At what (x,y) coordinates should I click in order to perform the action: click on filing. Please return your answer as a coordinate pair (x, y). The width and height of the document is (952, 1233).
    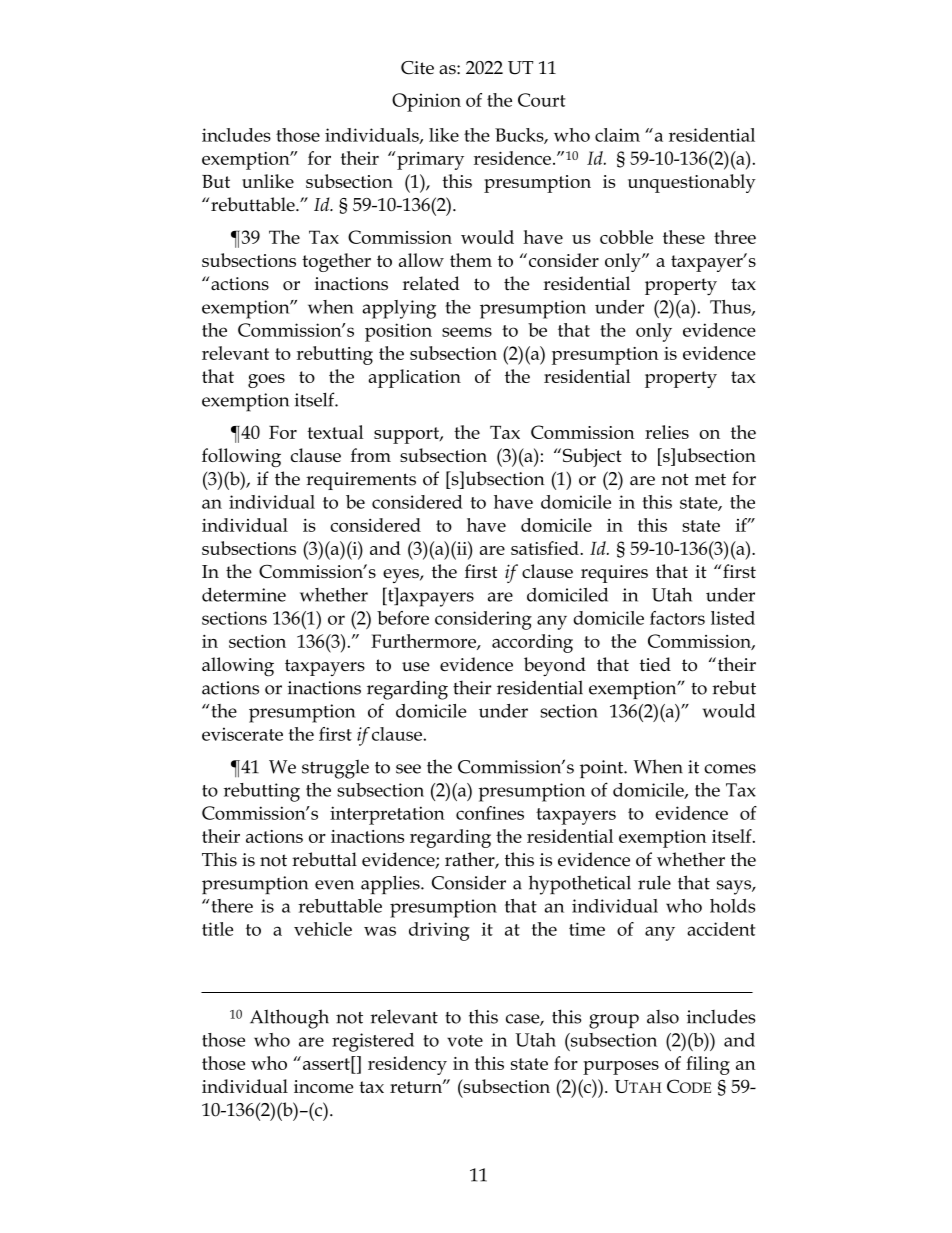
    Looking at the image, I should click on (708, 1065).
